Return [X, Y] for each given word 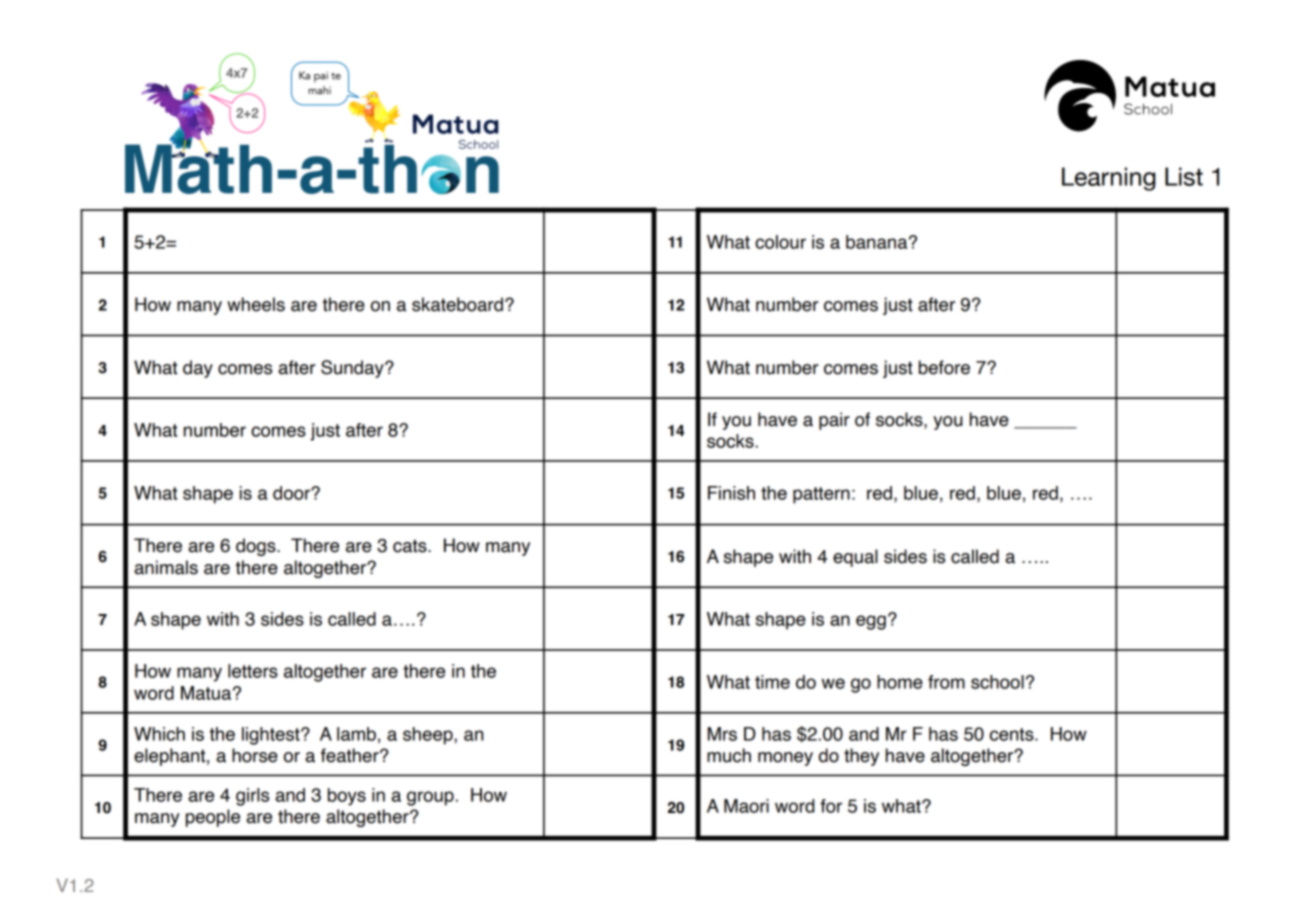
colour [780, 242]
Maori [746, 806]
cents [1013, 734]
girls [252, 797]
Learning [1109, 179]
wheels [256, 304]
